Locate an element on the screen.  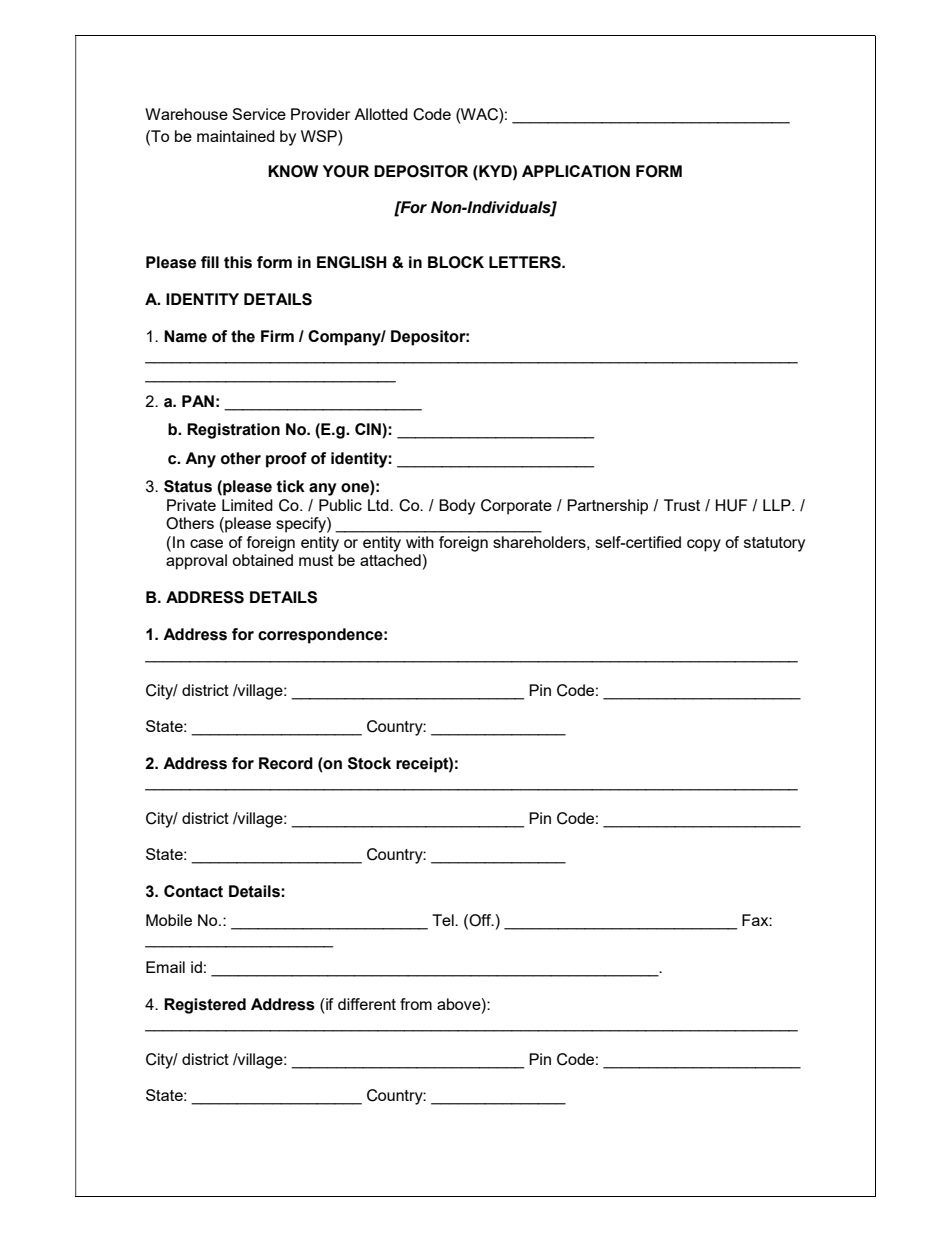
Stock is located at coordinates (369, 763).
